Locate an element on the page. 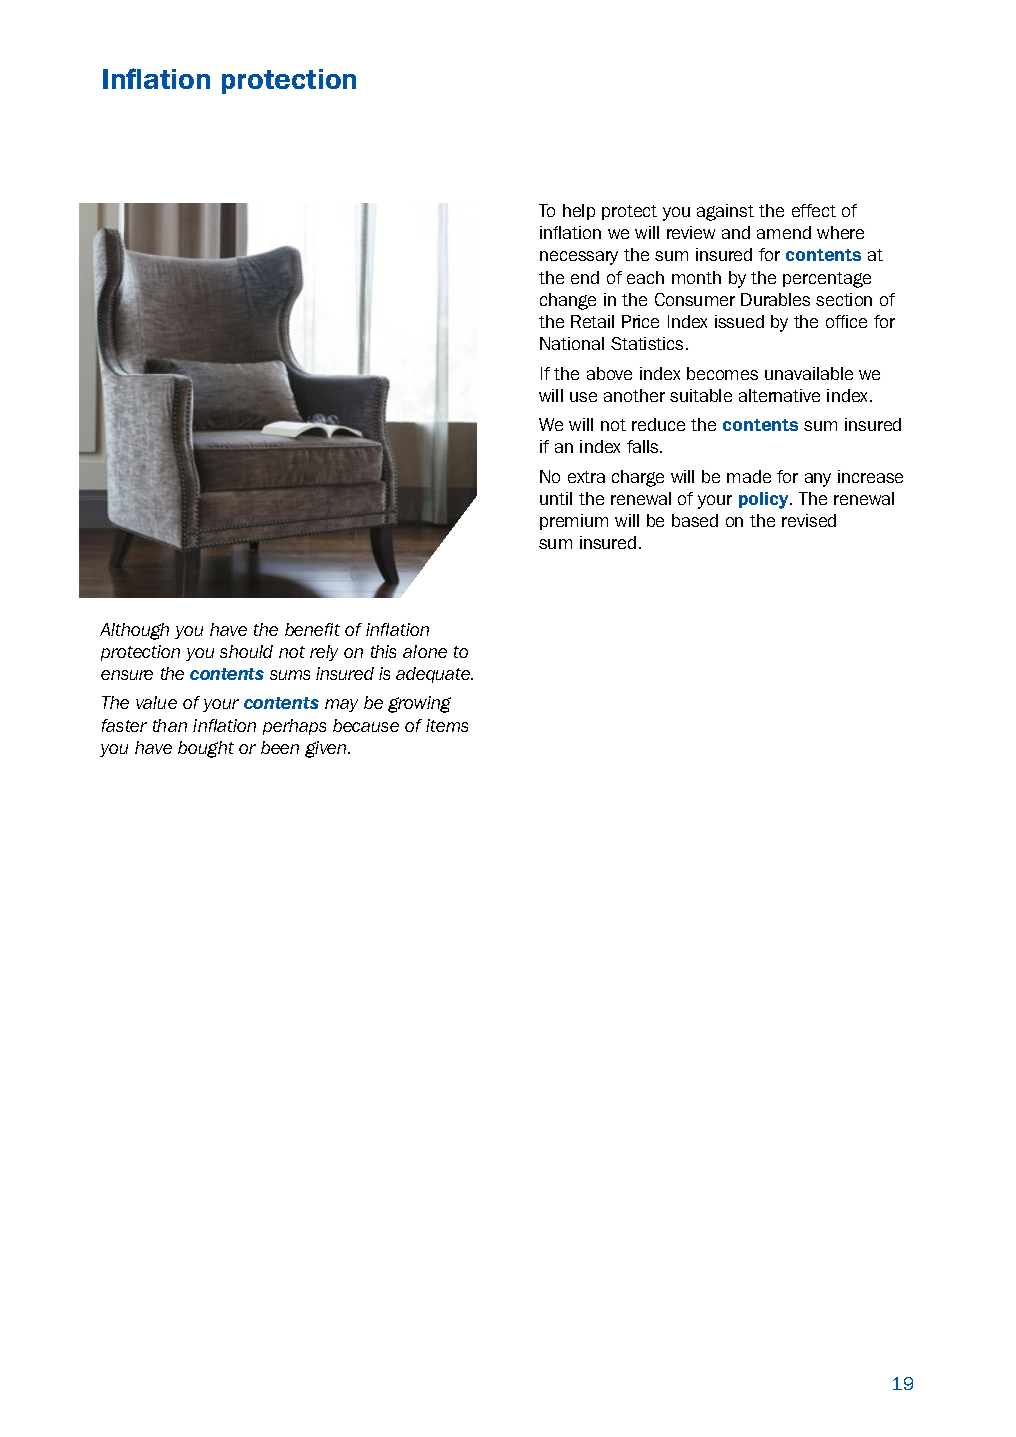 The image size is (1016, 1437). necessary is located at coordinates (579, 258).
